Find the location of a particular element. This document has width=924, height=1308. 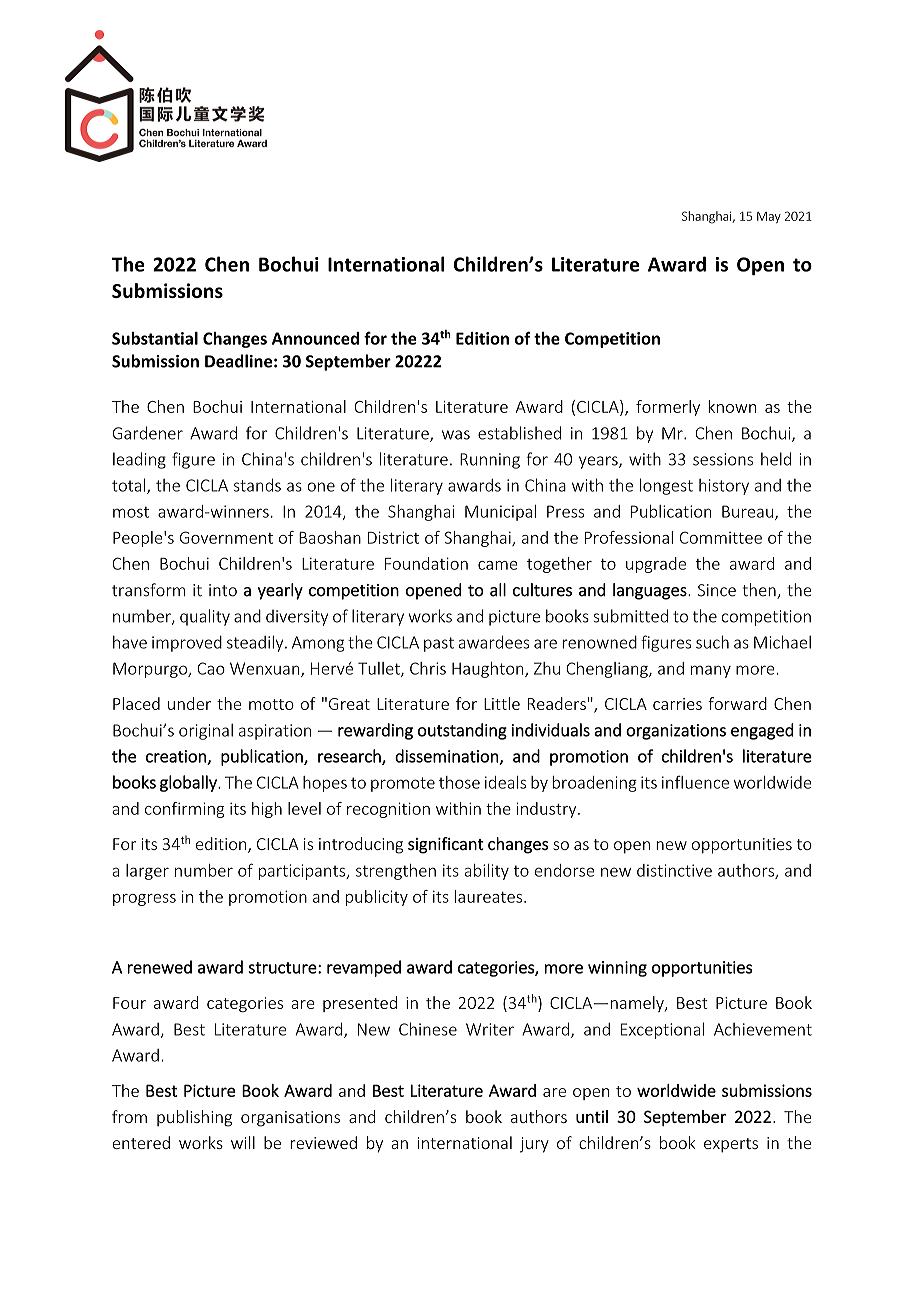

Substantial is located at coordinates (155, 338).
